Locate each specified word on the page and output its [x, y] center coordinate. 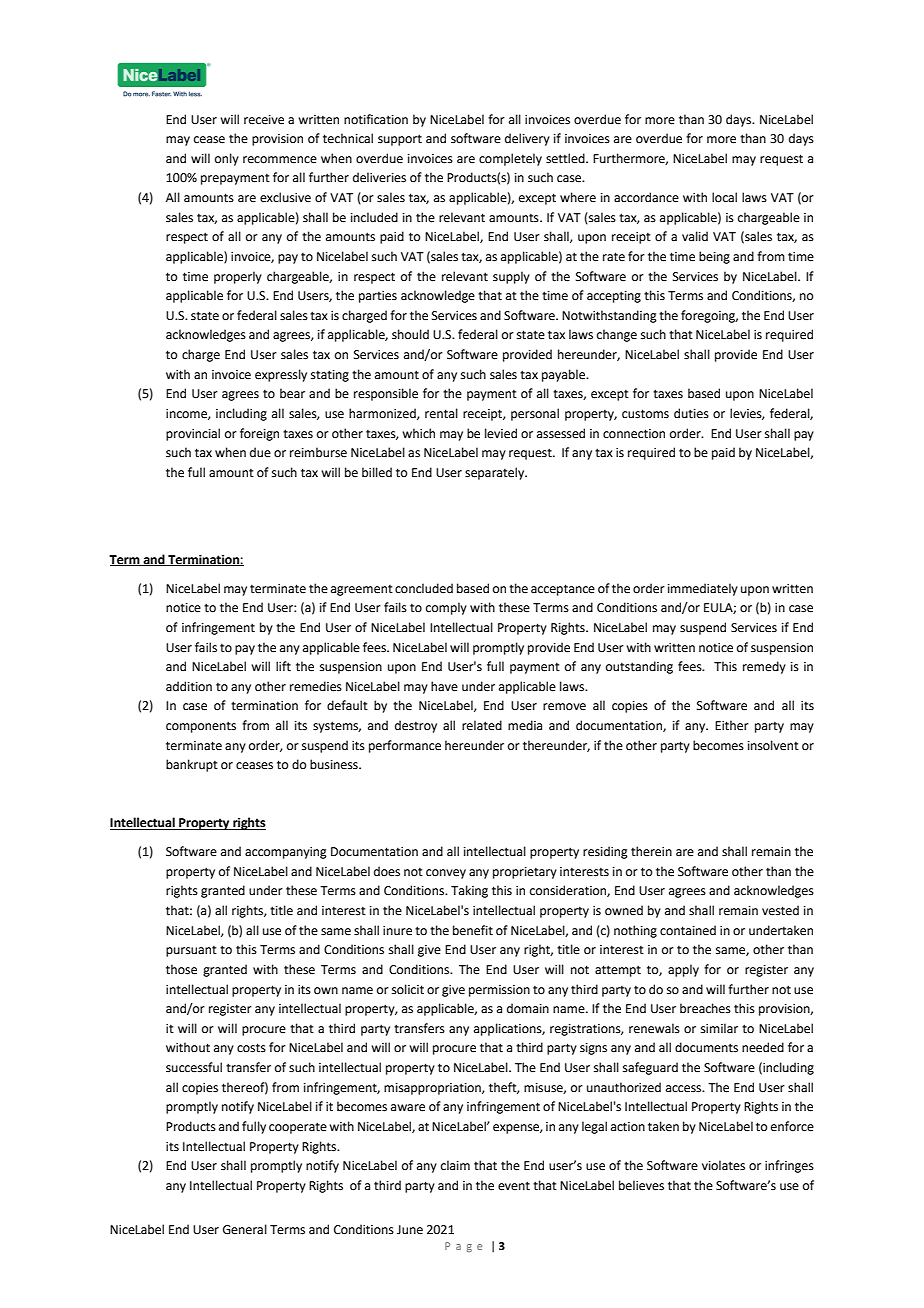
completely [510, 159]
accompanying [286, 853]
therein [651, 851]
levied [501, 433]
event [514, 1186]
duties [691, 413]
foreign [259, 434]
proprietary [525, 873]
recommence [280, 160]
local [724, 197]
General [245, 1229]
